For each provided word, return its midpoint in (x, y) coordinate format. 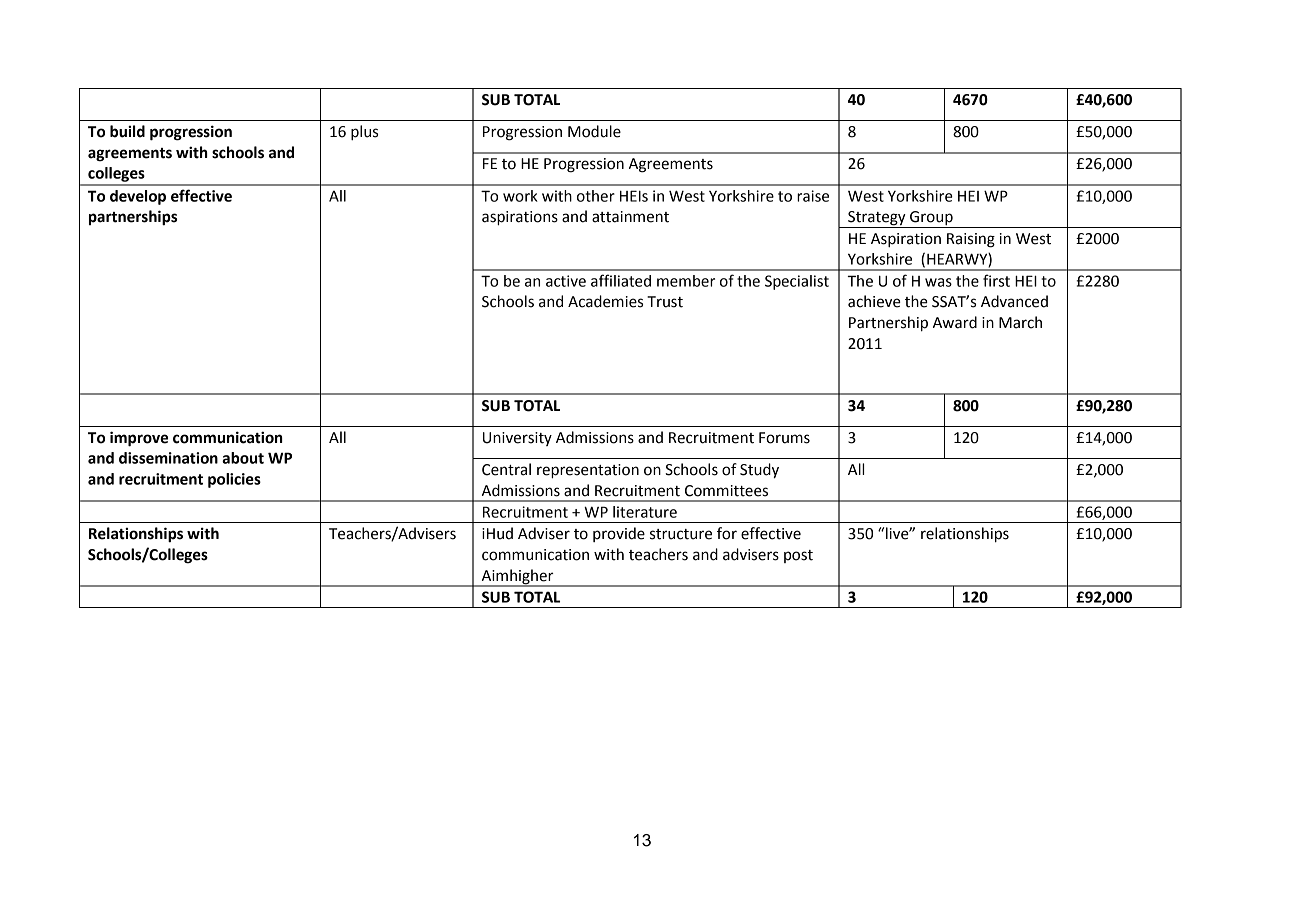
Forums (784, 438)
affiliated (621, 280)
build (127, 131)
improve (139, 439)
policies (234, 480)
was (938, 282)
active (566, 281)
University (517, 439)
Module (594, 131)
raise (813, 196)
